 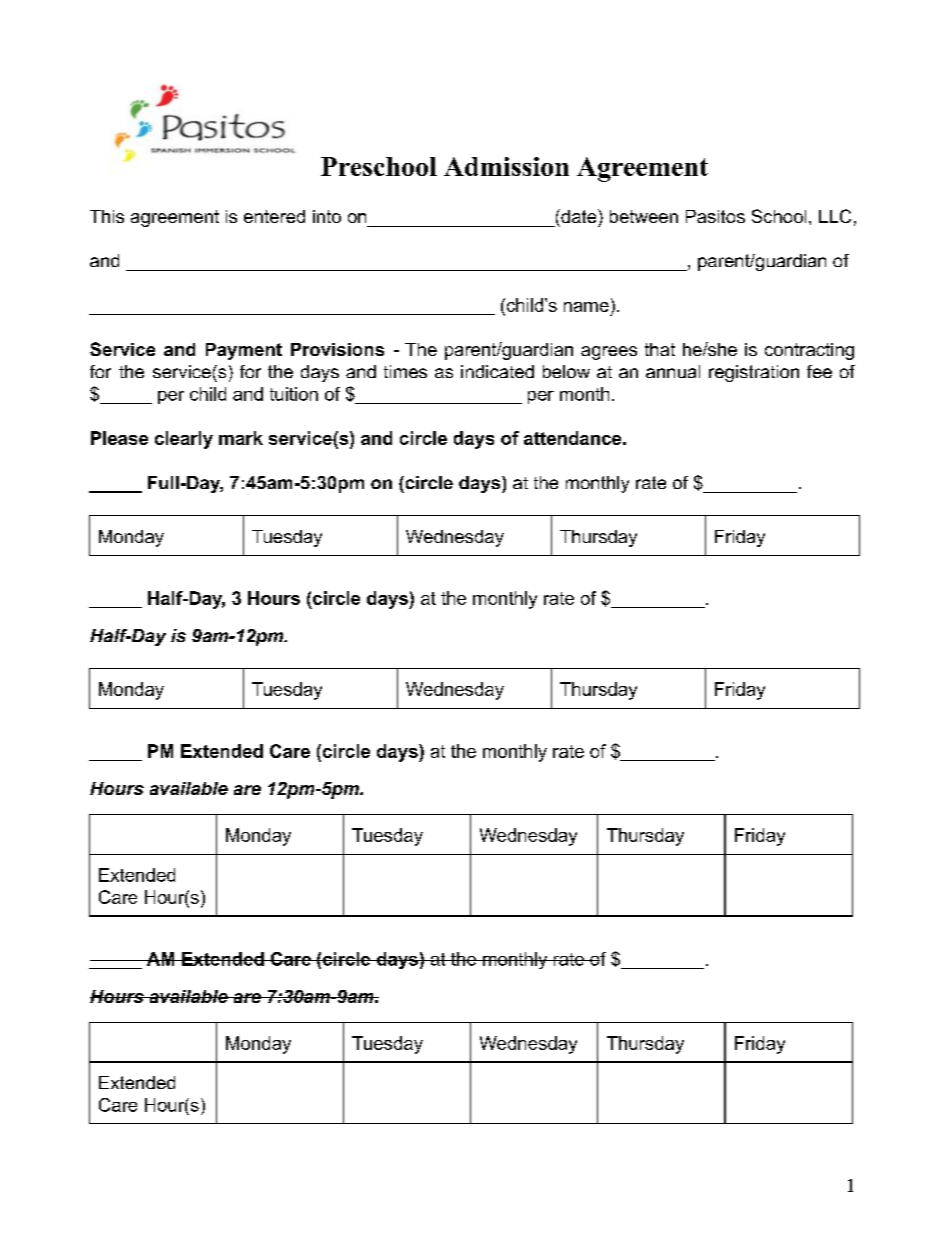 What do you see at coordinates (184, 440) in the screenshot?
I see `clearly` at bounding box center [184, 440].
